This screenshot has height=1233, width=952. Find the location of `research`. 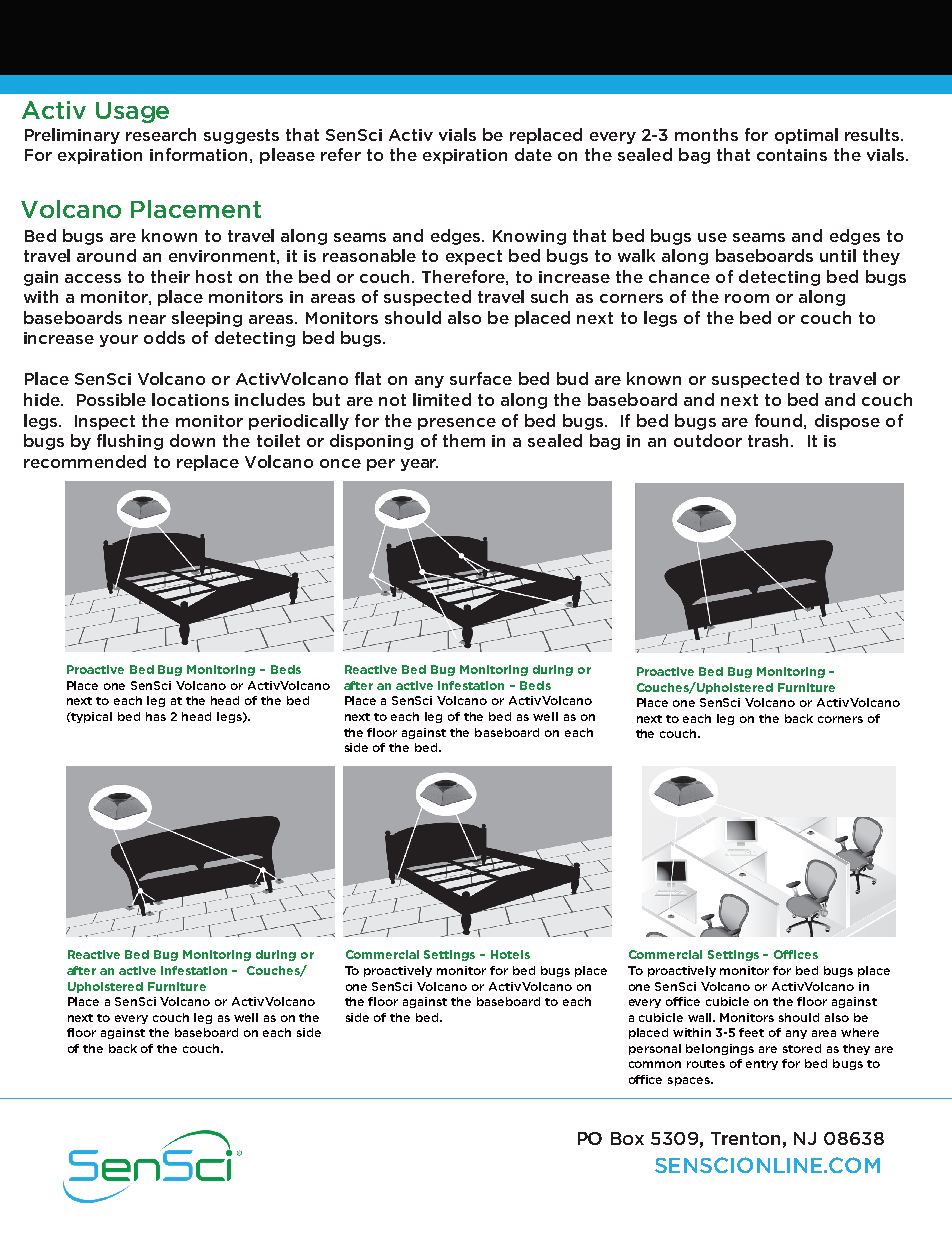

research is located at coordinates (161, 134).
